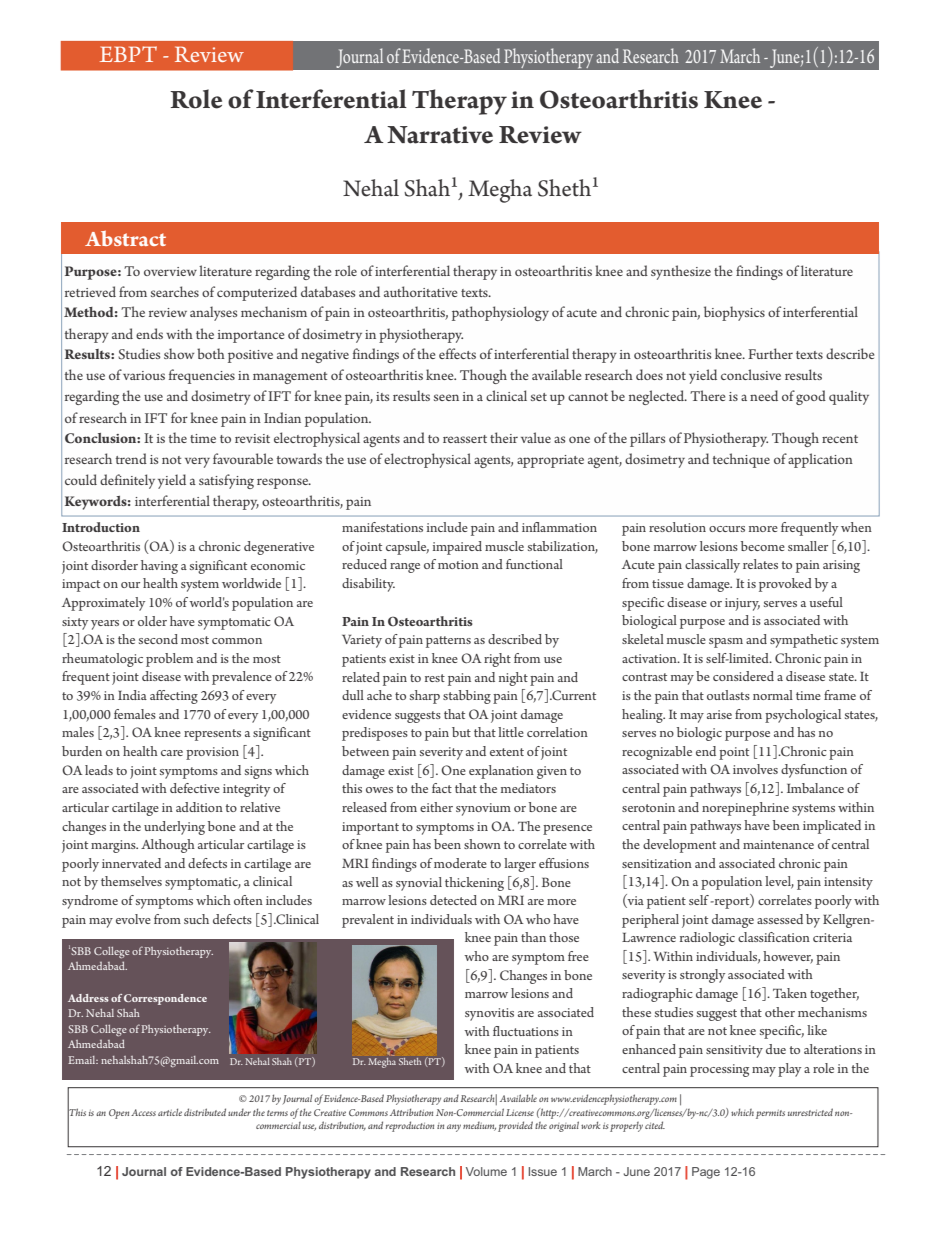 This screenshot has width=952, height=1233. What do you see at coordinates (169, 660) in the screenshot?
I see `problem` at bounding box center [169, 660].
